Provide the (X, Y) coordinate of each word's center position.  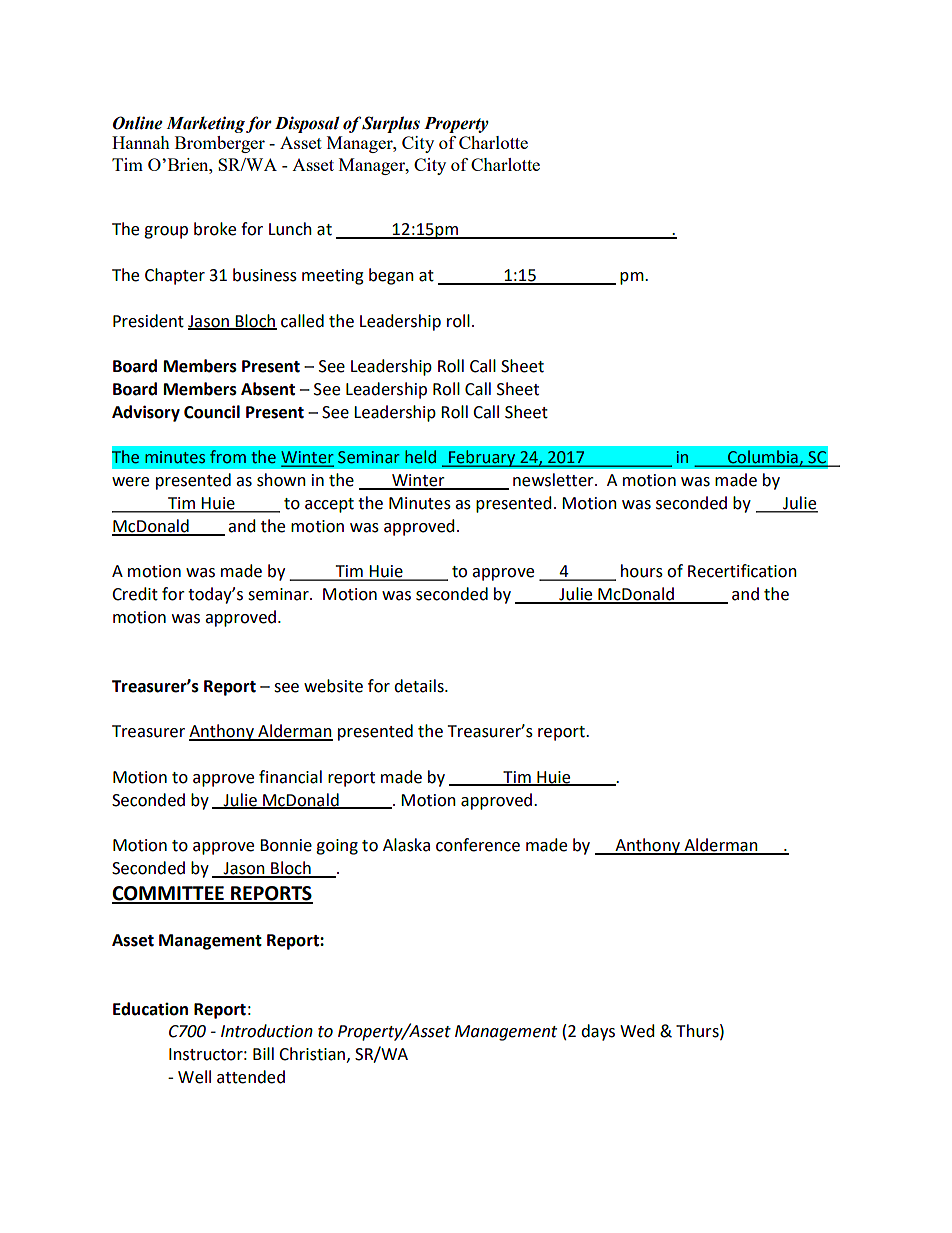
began (391, 276)
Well (194, 1077)
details (420, 686)
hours (642, 571)
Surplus (391, 124)
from (228, 456)
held (420, 457)
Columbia (763, 458)
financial (290, 777)
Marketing (205, 124)
